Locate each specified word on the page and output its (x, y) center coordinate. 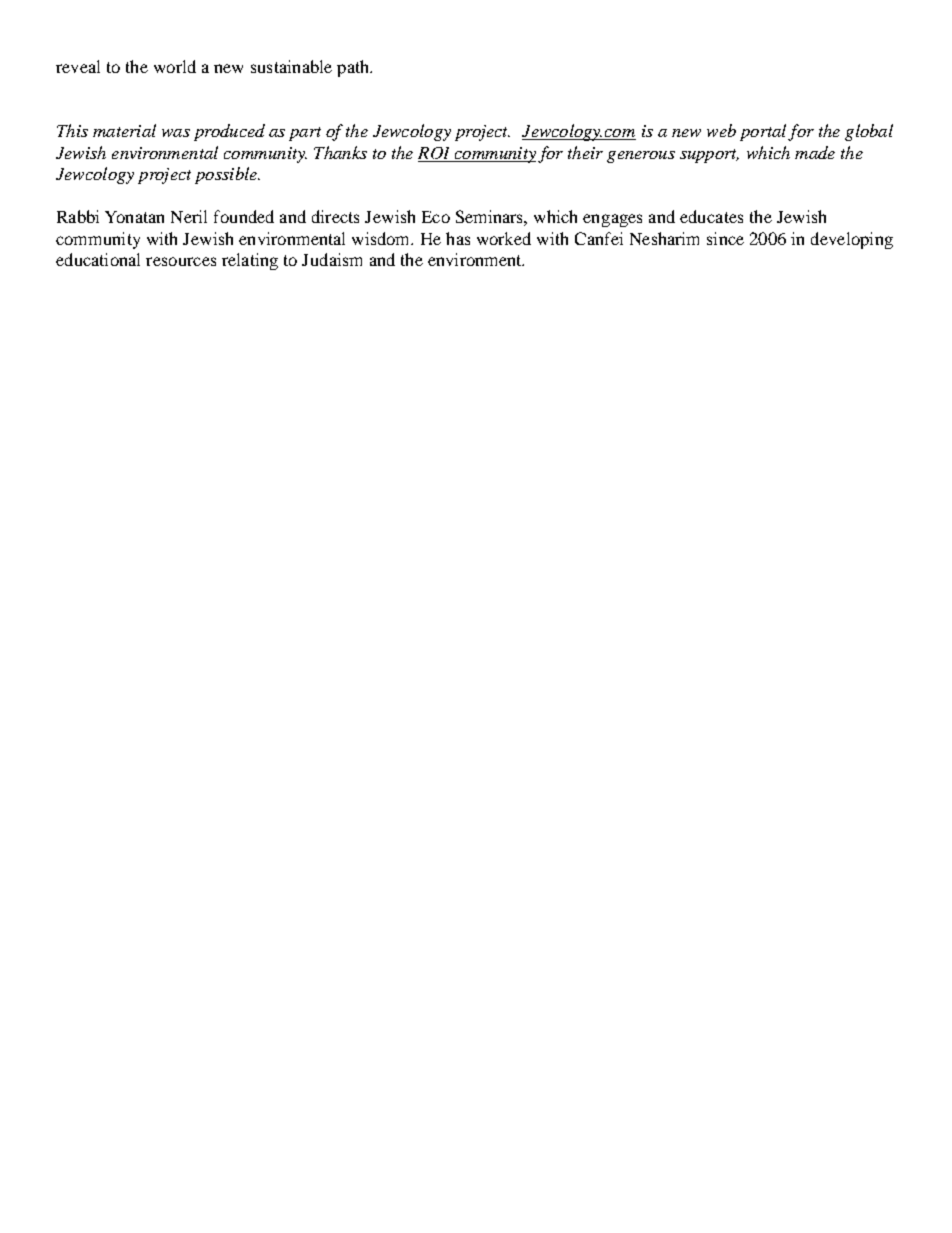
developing (852, 240)
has (458, 238)
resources (181, 261)
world (175, 66)
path (354, 68)
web (721, 130)
